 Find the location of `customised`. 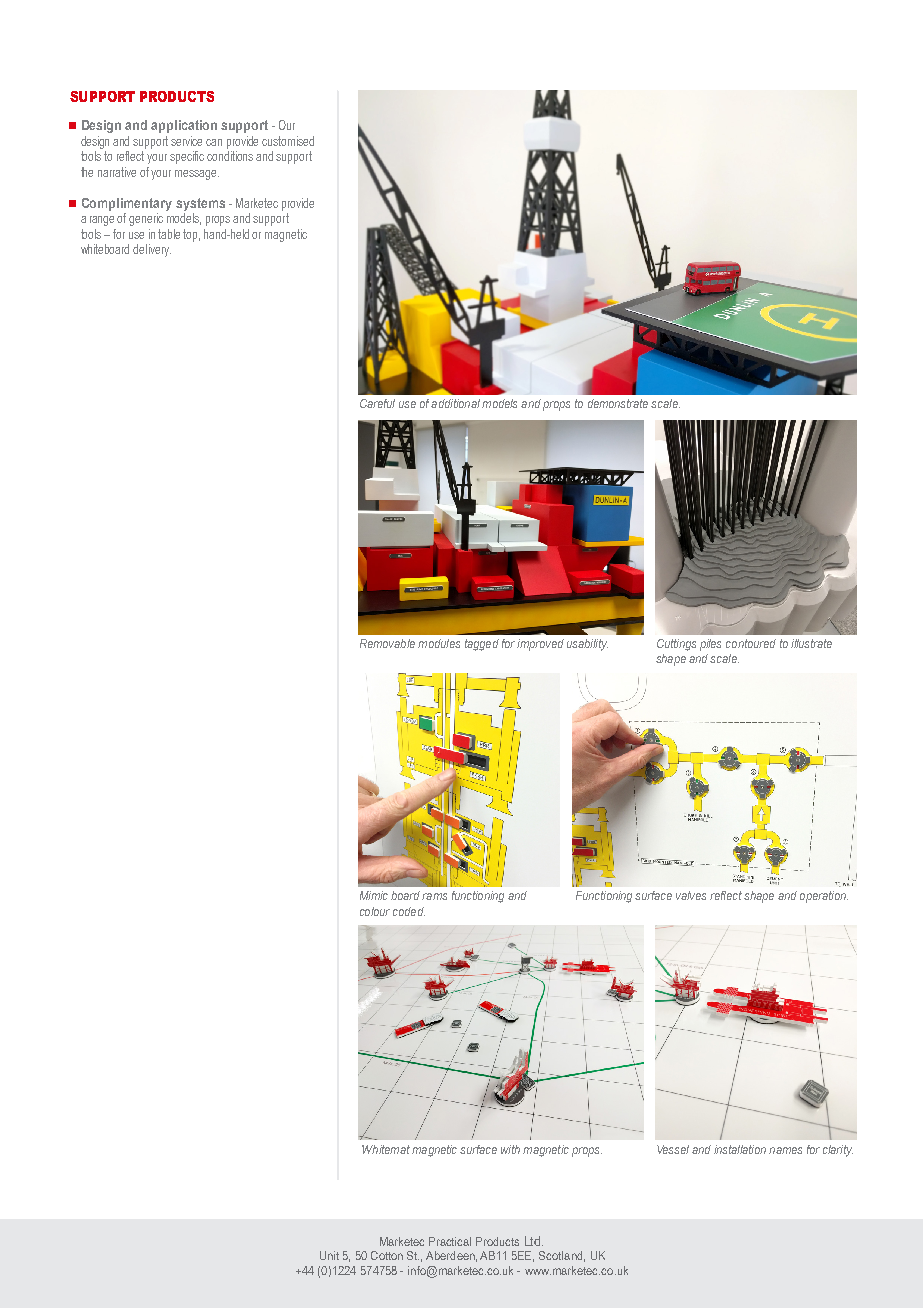

customised is located at coordinates (288, 141).
